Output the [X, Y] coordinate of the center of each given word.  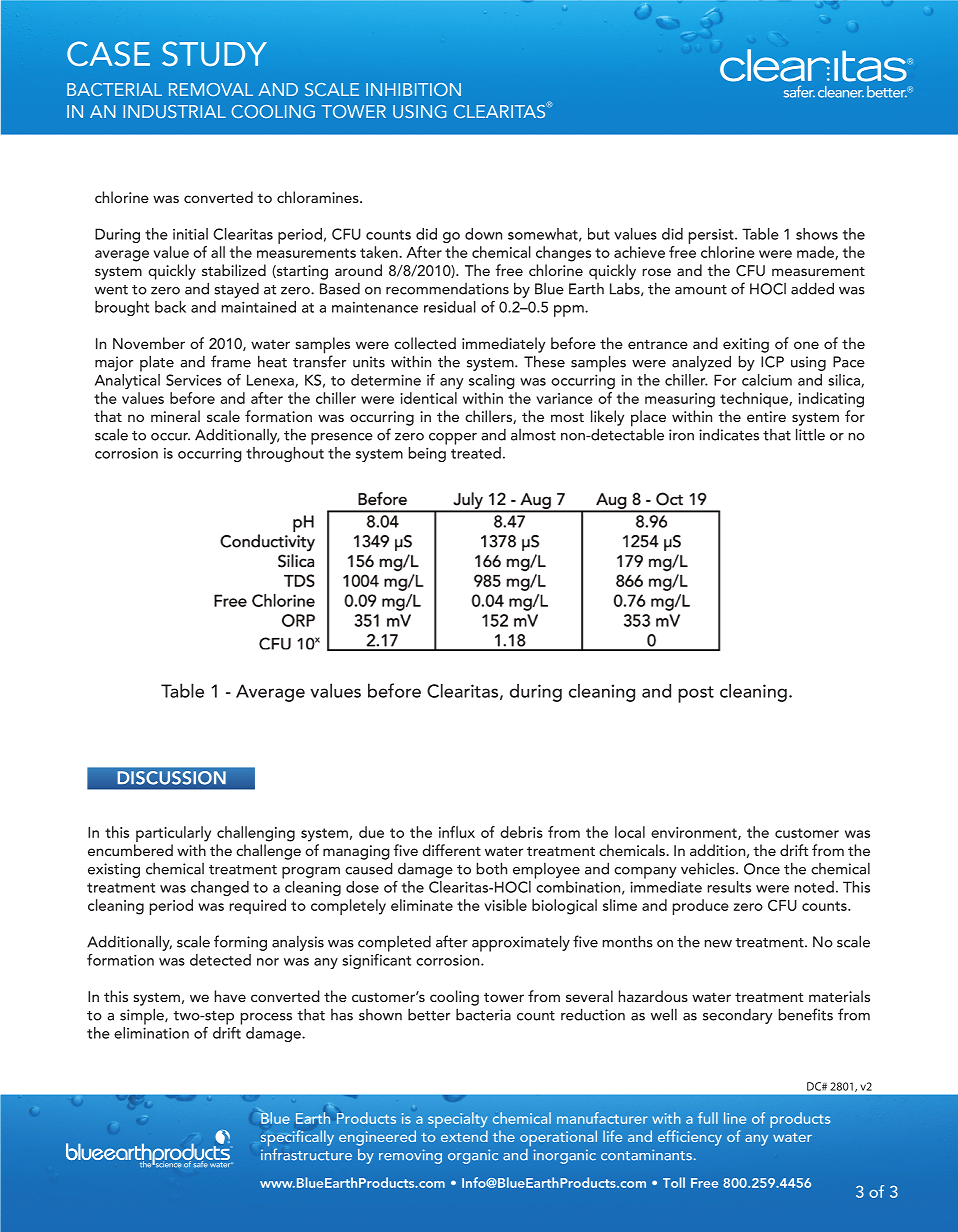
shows [817, 234]
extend [464, 1136]
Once [762, 869]
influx [457, 832]
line [735, 1118]
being [427, 454]
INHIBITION [413, 89]
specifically [297, 1139]
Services [194, 380]
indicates [729, 434]
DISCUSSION [171, 778]
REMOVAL [211, 89]
